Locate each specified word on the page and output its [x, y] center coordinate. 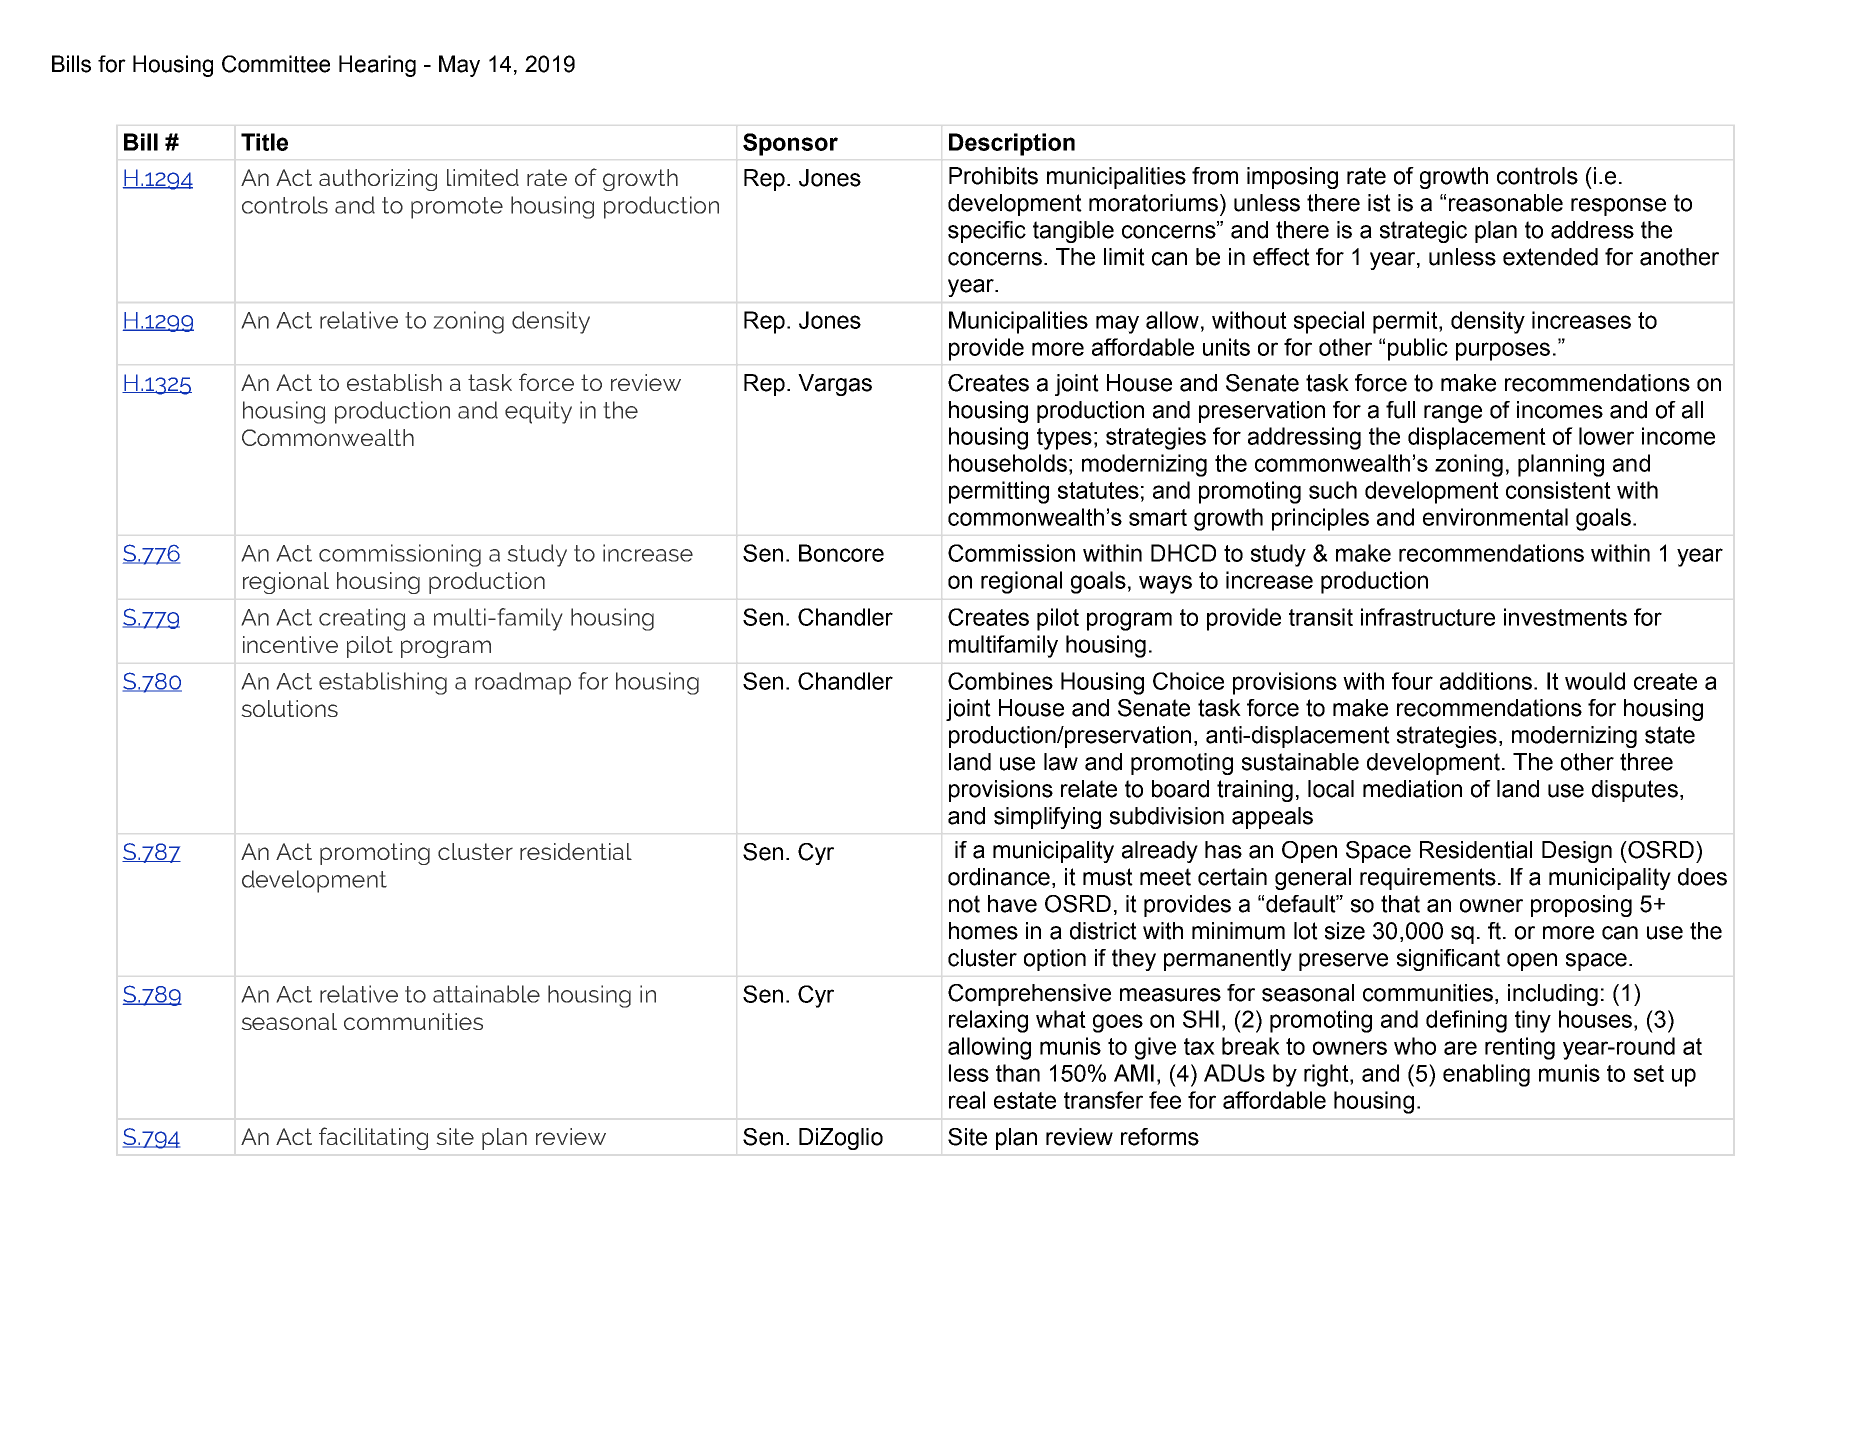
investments [1565, 617]
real [967, 1100]
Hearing [377, 66]
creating [362, 619]
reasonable [1506, 203]
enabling [1486, 1075]
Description [1012, 144]
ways [1165, 584]
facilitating [373, 1138]
